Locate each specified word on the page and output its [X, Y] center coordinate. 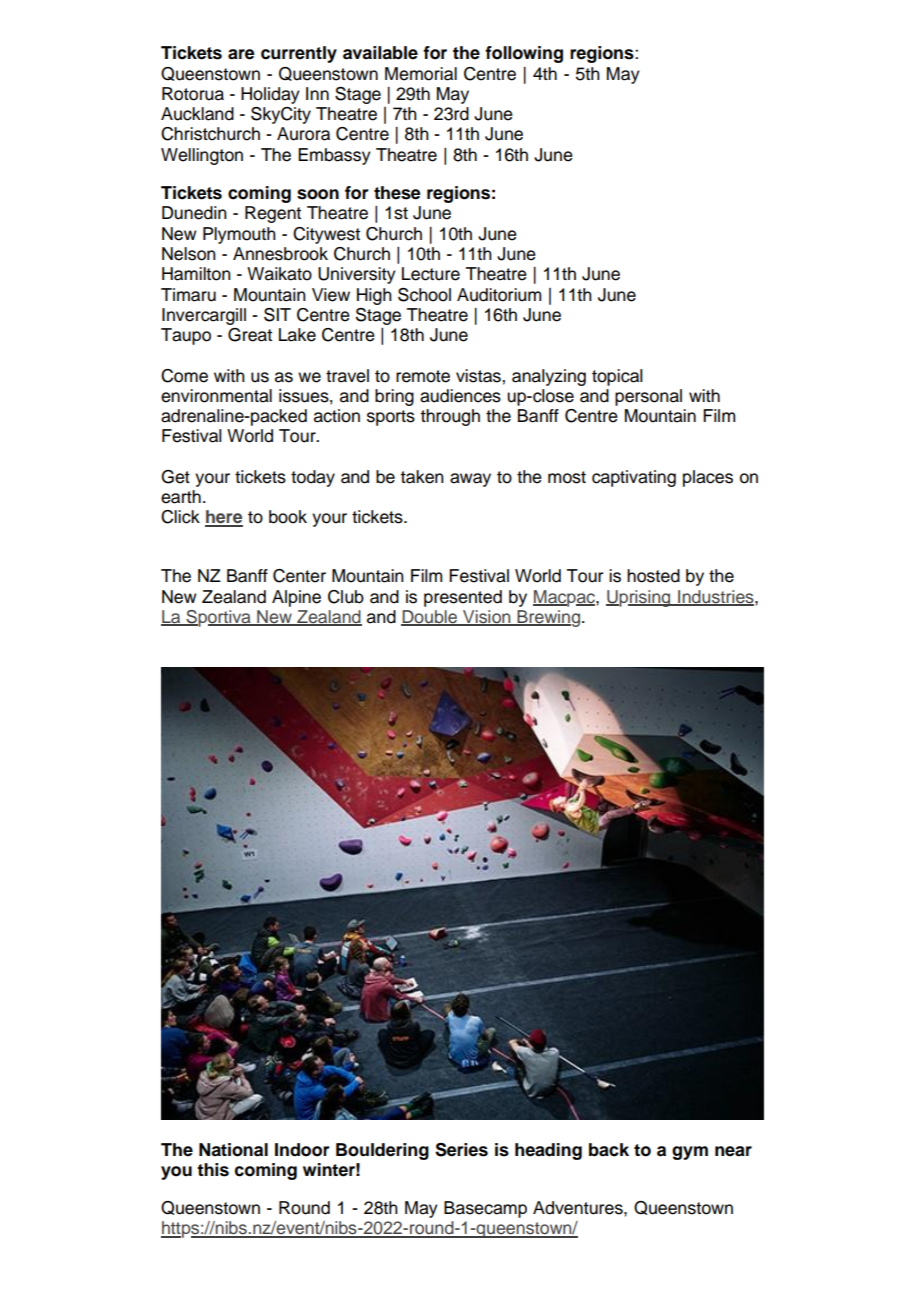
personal [648, 397]
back [609, 1150]
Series [461, 1150]
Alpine [296, 598]
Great [250, 335]
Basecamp [485, 1209]
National [233, 1150]
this [213, 1170]
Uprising [639, 598]
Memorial [421, 74]
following [524, 54]
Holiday [270, 95]
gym [690, 1153]
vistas [479, 376]
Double [430, 618]
